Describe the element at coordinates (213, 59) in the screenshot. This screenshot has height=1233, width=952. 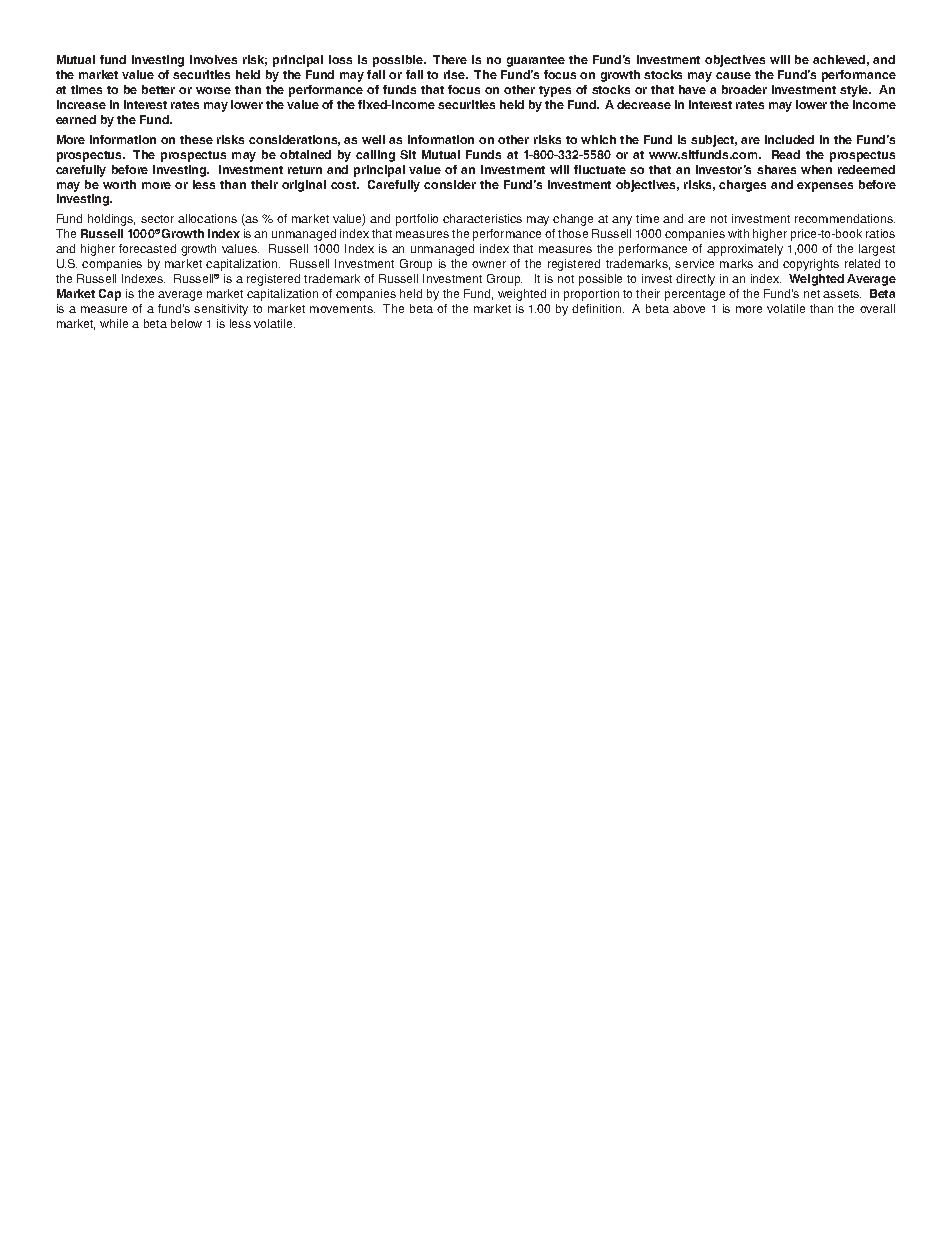
I see `involves` at that location.
